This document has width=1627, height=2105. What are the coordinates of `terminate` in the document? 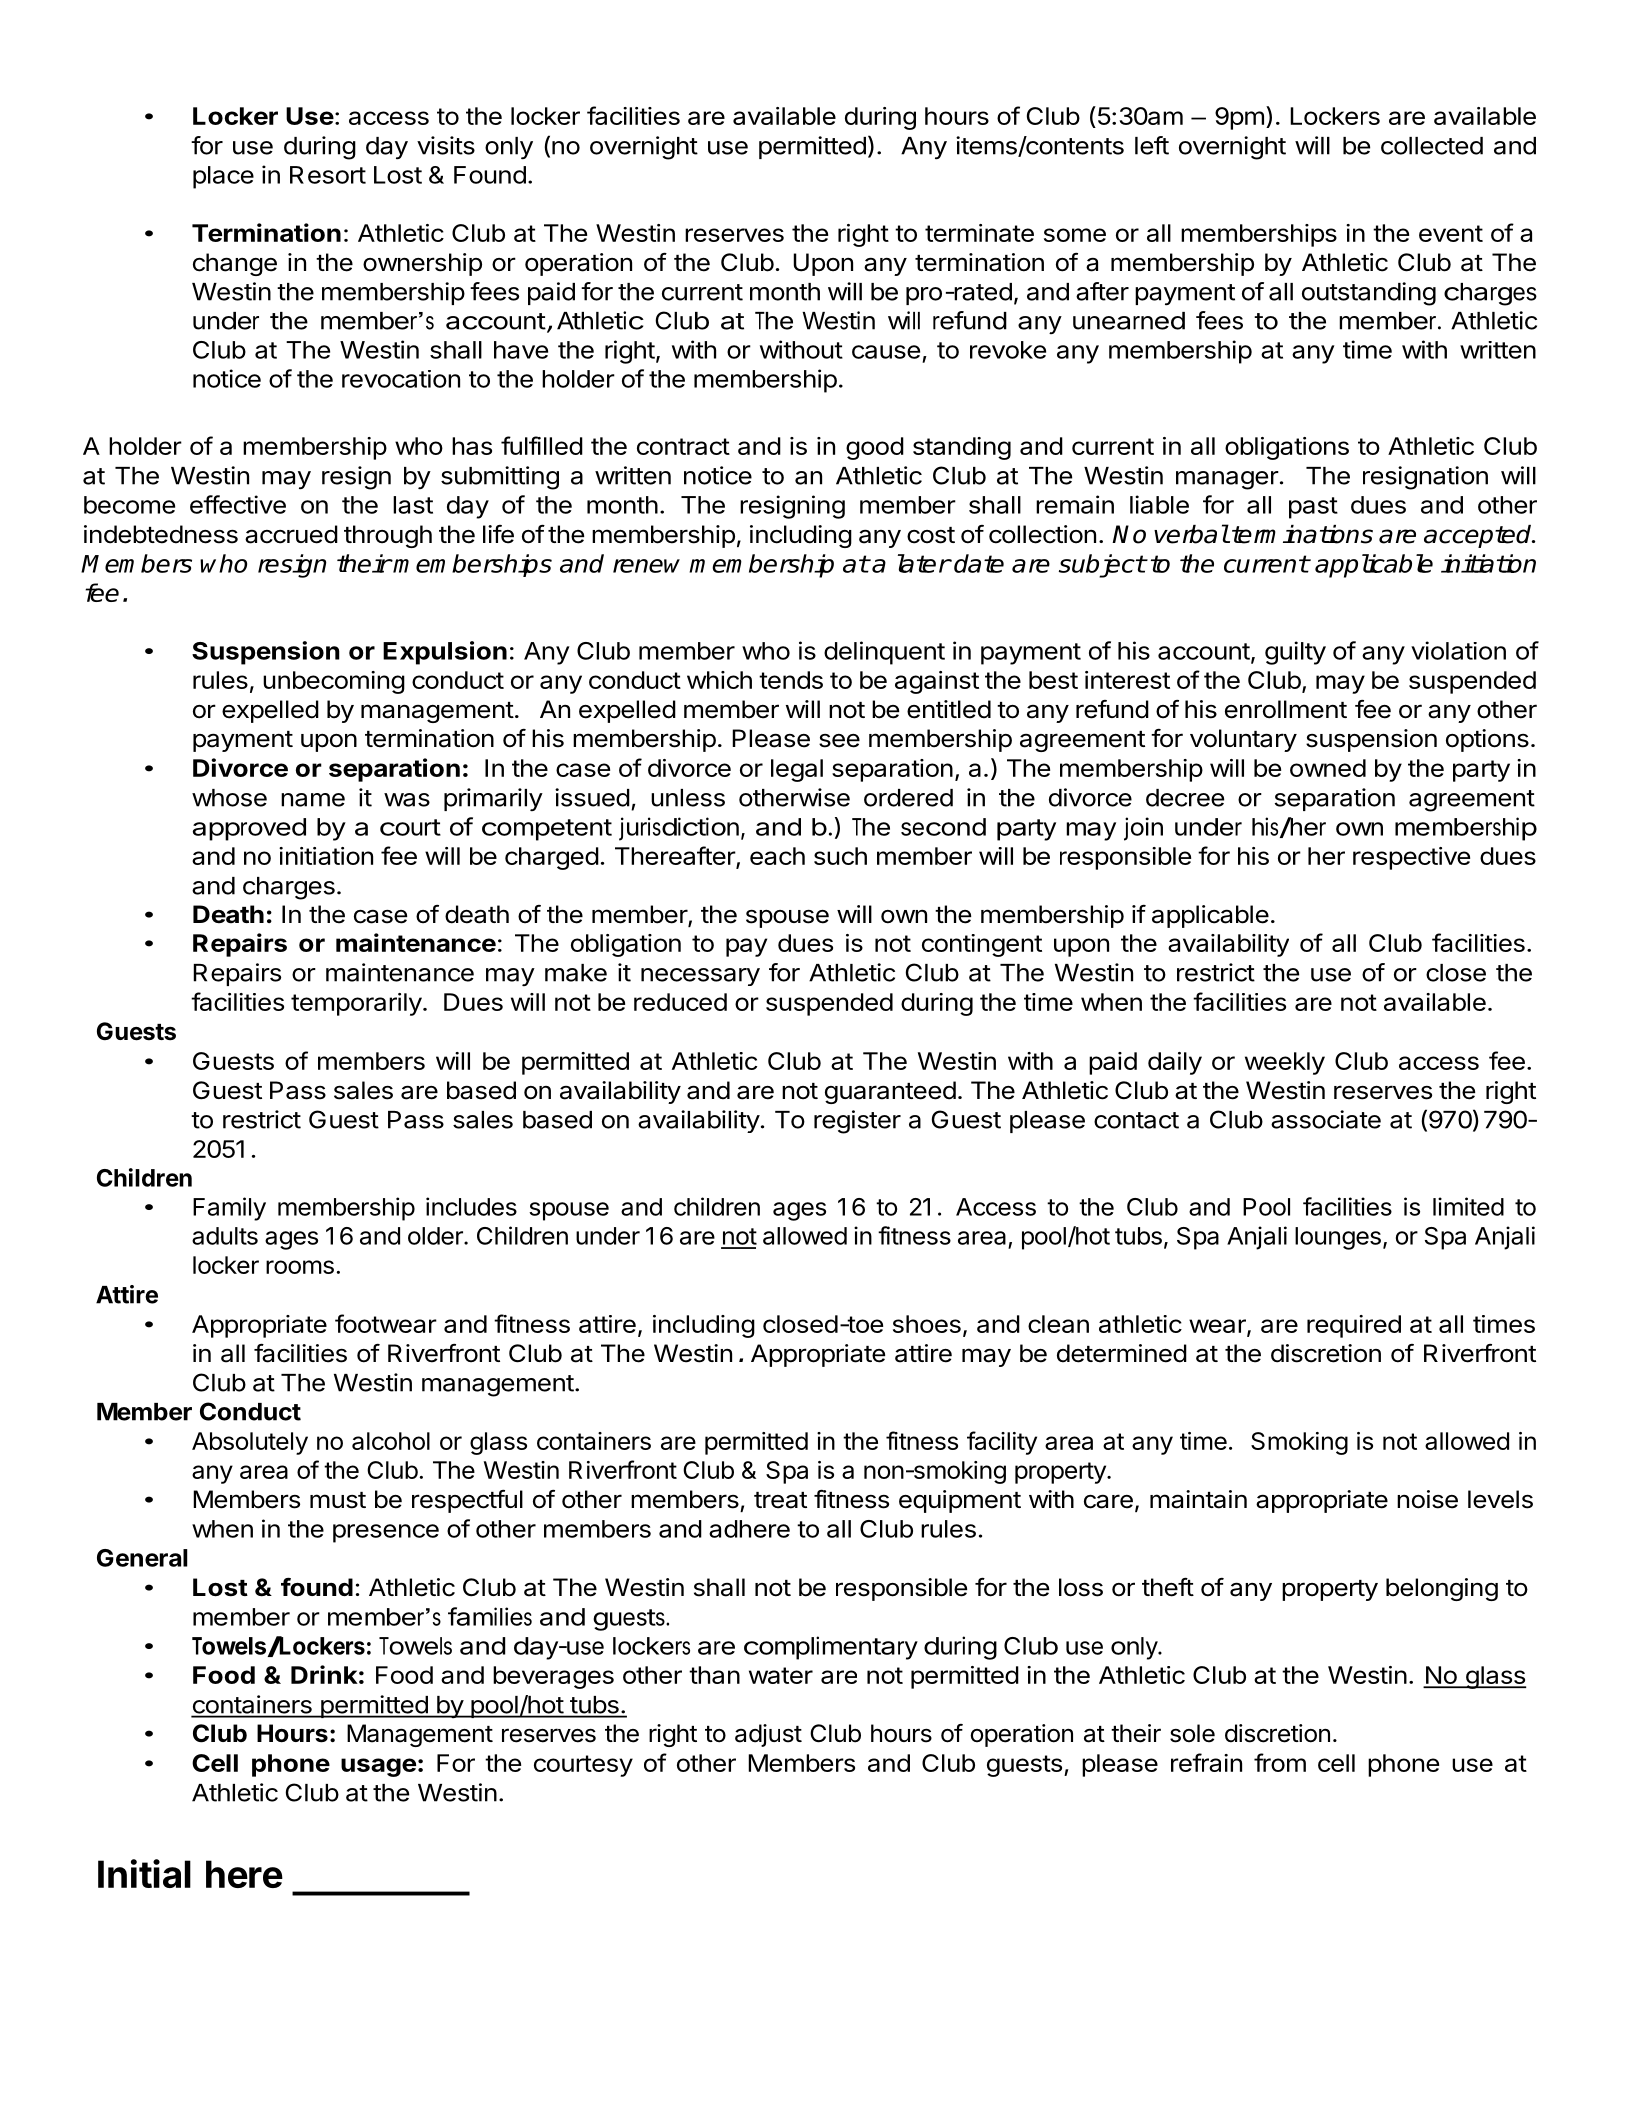 It's located at (979, 233).
